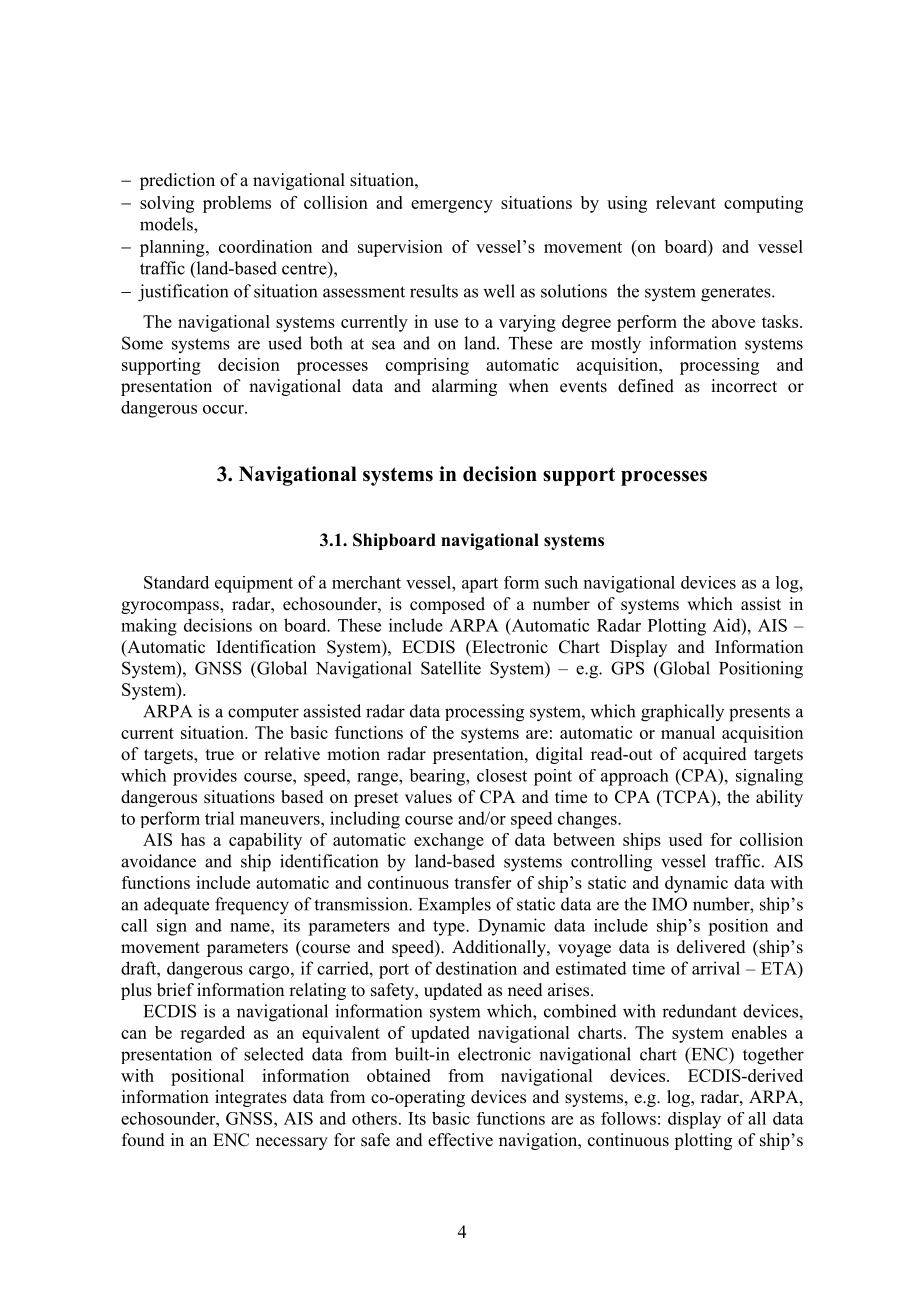  I want to click on integrates, so click(251, 1098).
